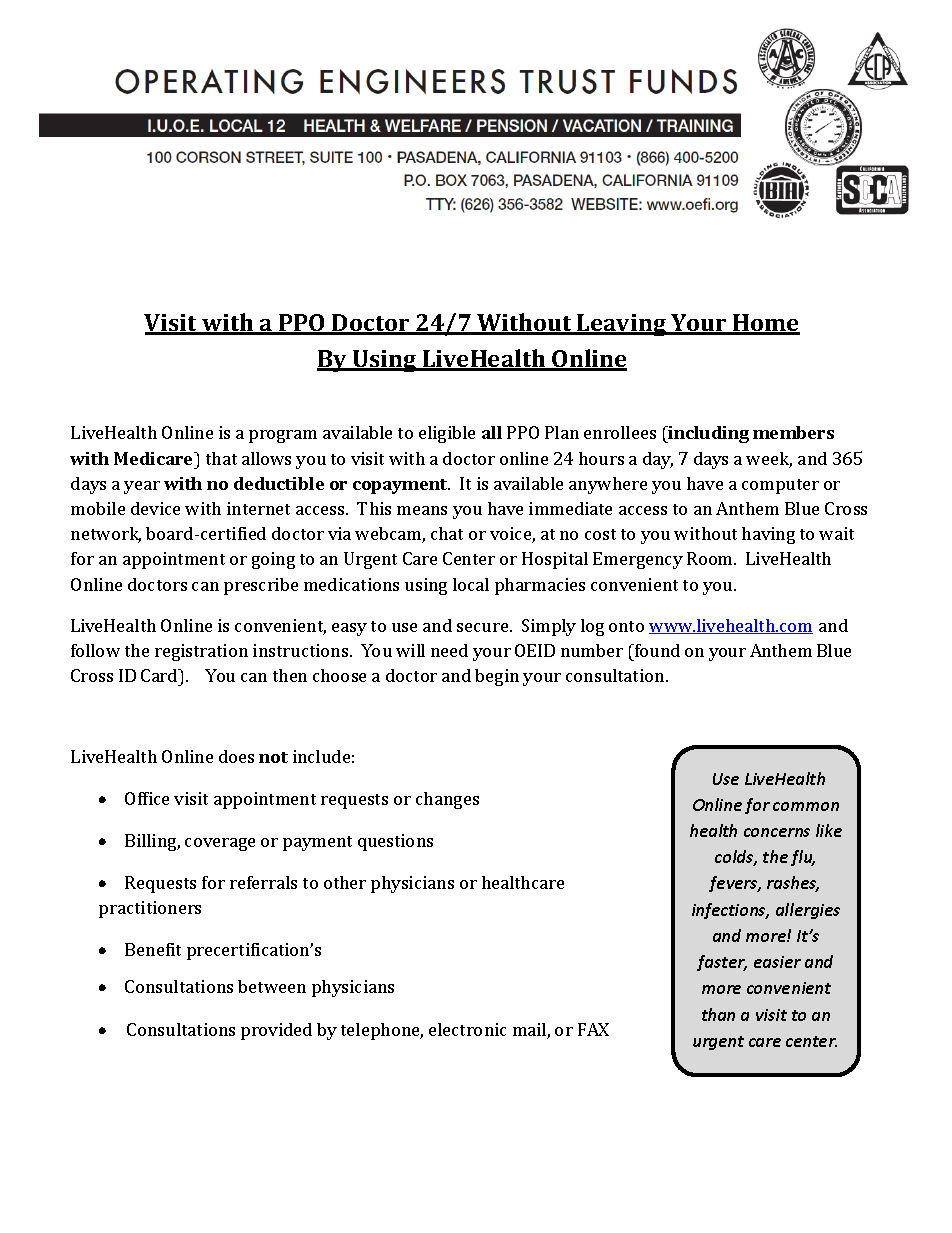 This page has height=1233, width=952. Describe the element at coordinates (160, 675) in the page. I see `Card` at that location.
